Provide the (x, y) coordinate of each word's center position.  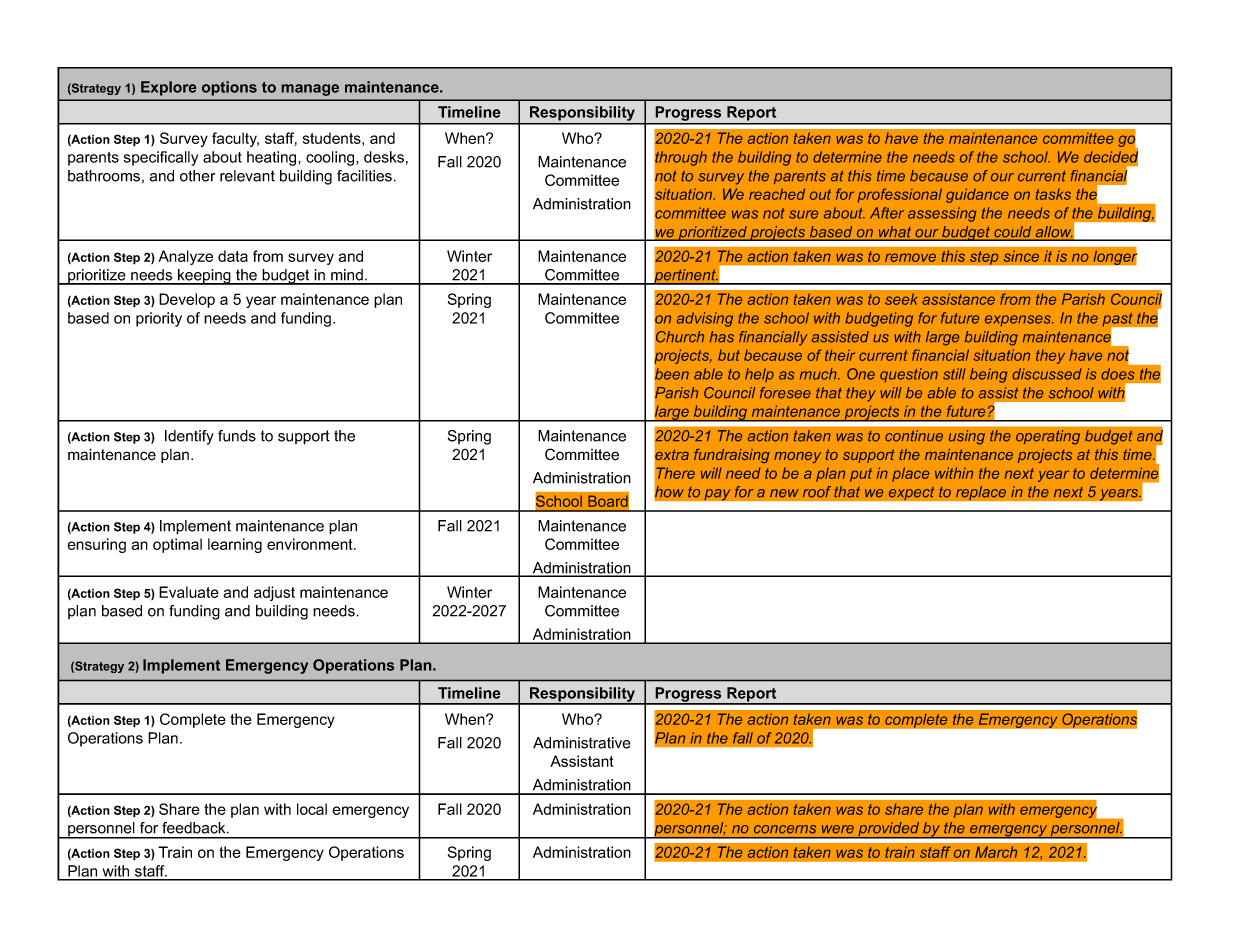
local (312, 809)
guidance (977, 195)
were (838, 829)
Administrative (582, 743)
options (229, 88)
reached (777, 194)
